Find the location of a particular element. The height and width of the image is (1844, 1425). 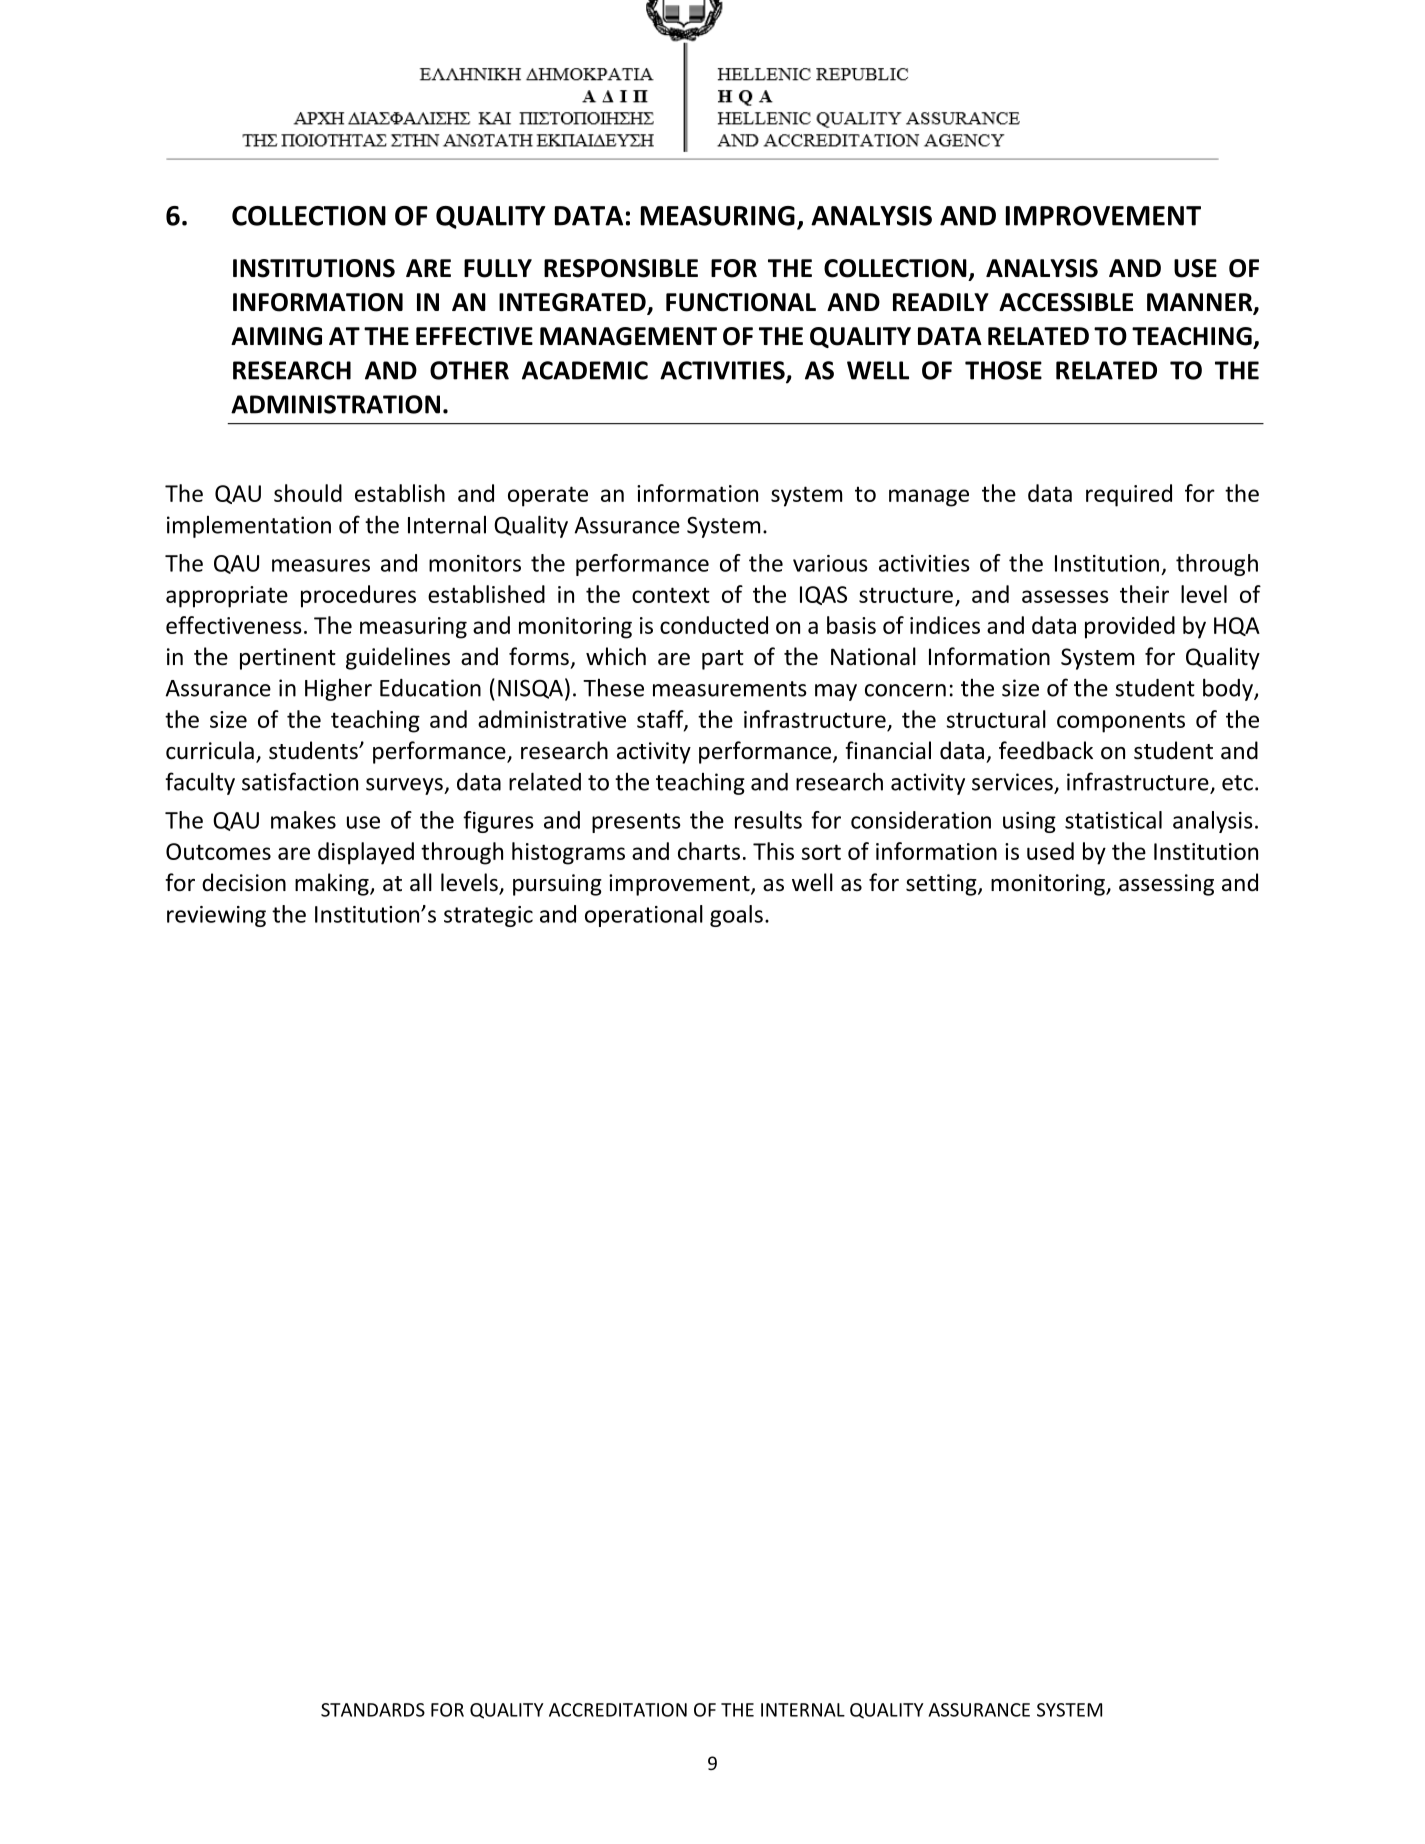

components is located at coordinates (1121, 722).
